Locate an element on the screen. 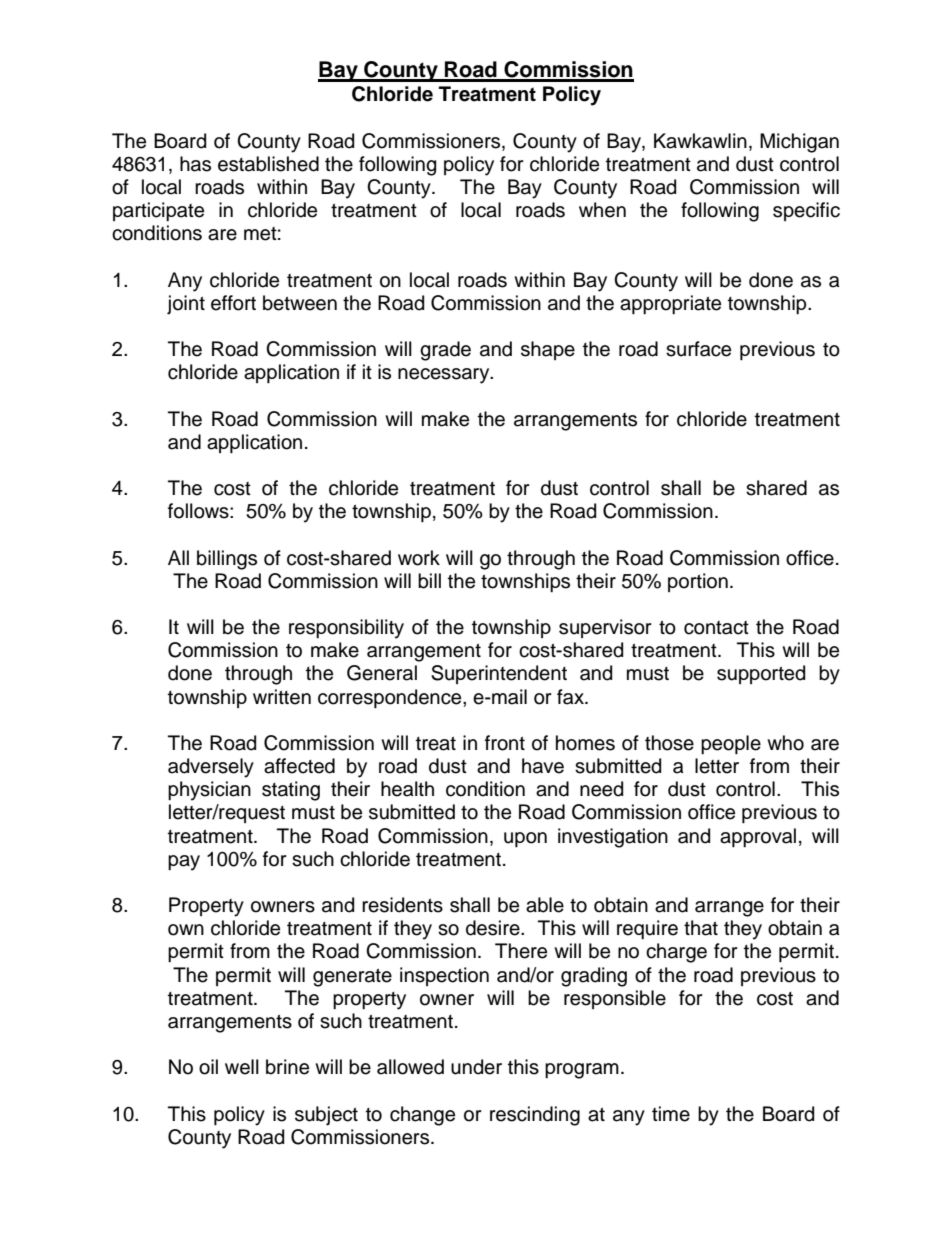 This screenshot has width=952, height=1233. upon is located at coordinates (525, 839).
